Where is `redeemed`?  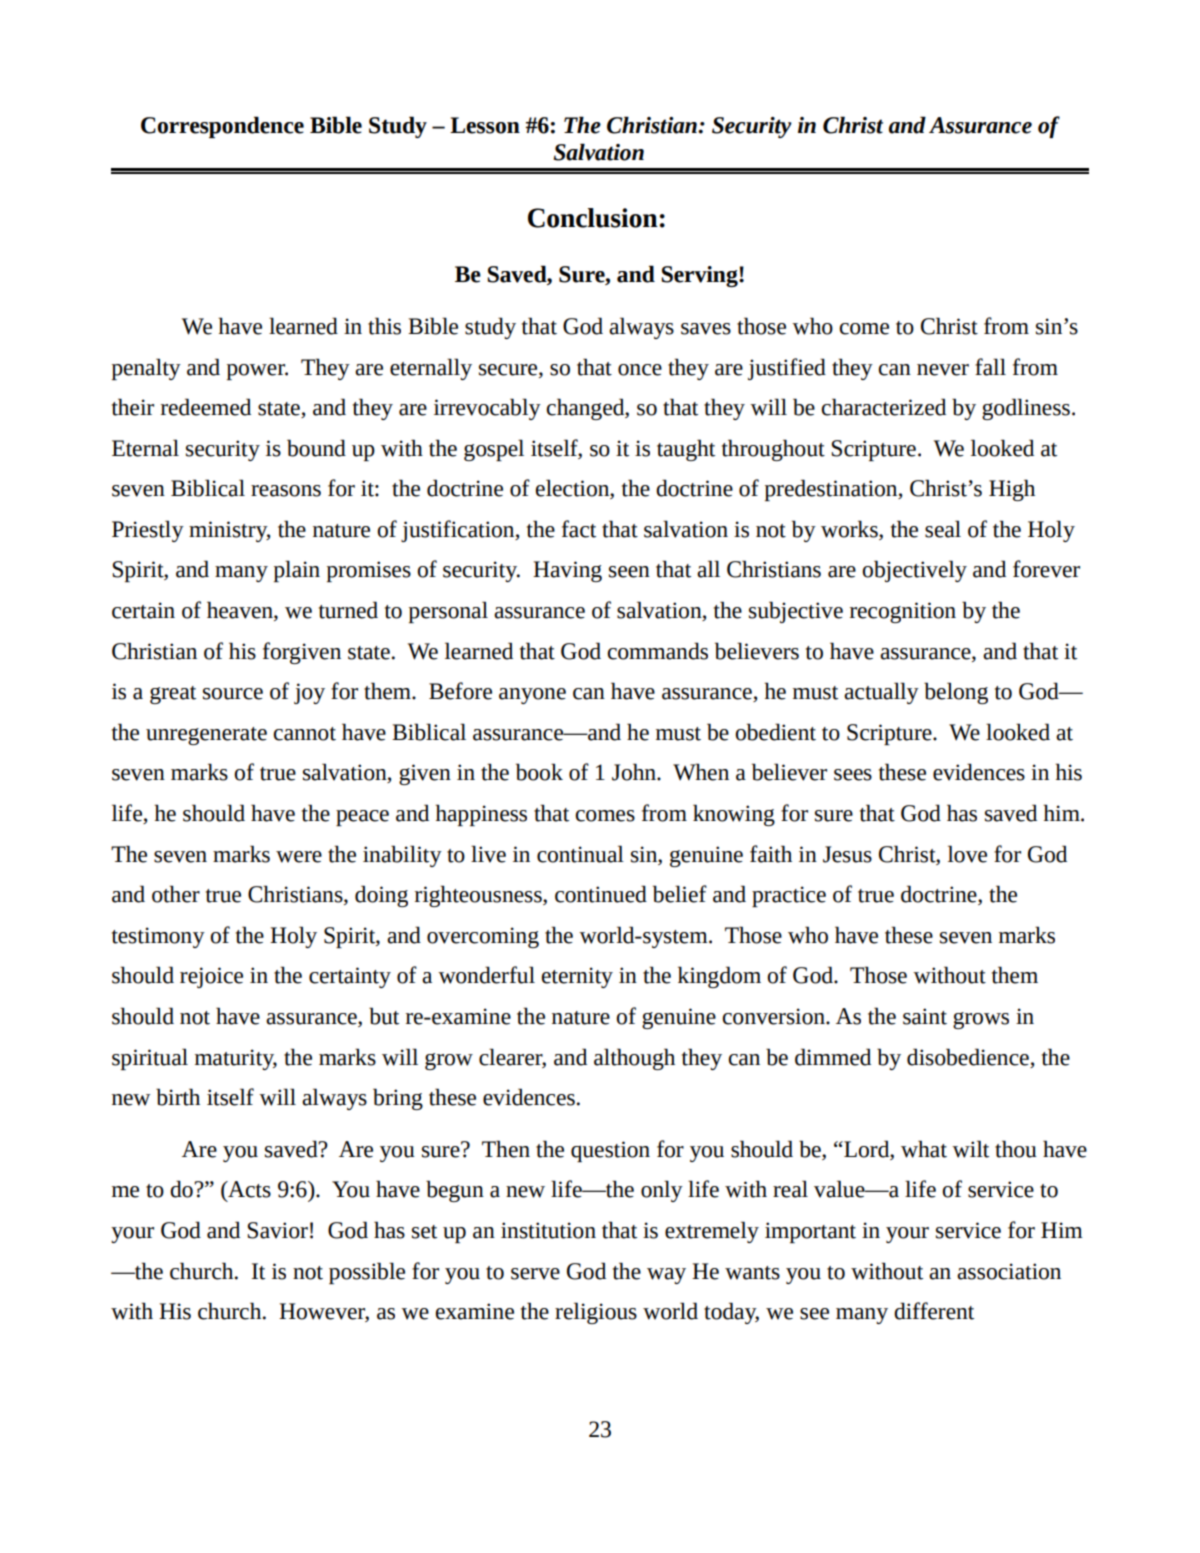
redeemed is located at coordinates (206, 407).
